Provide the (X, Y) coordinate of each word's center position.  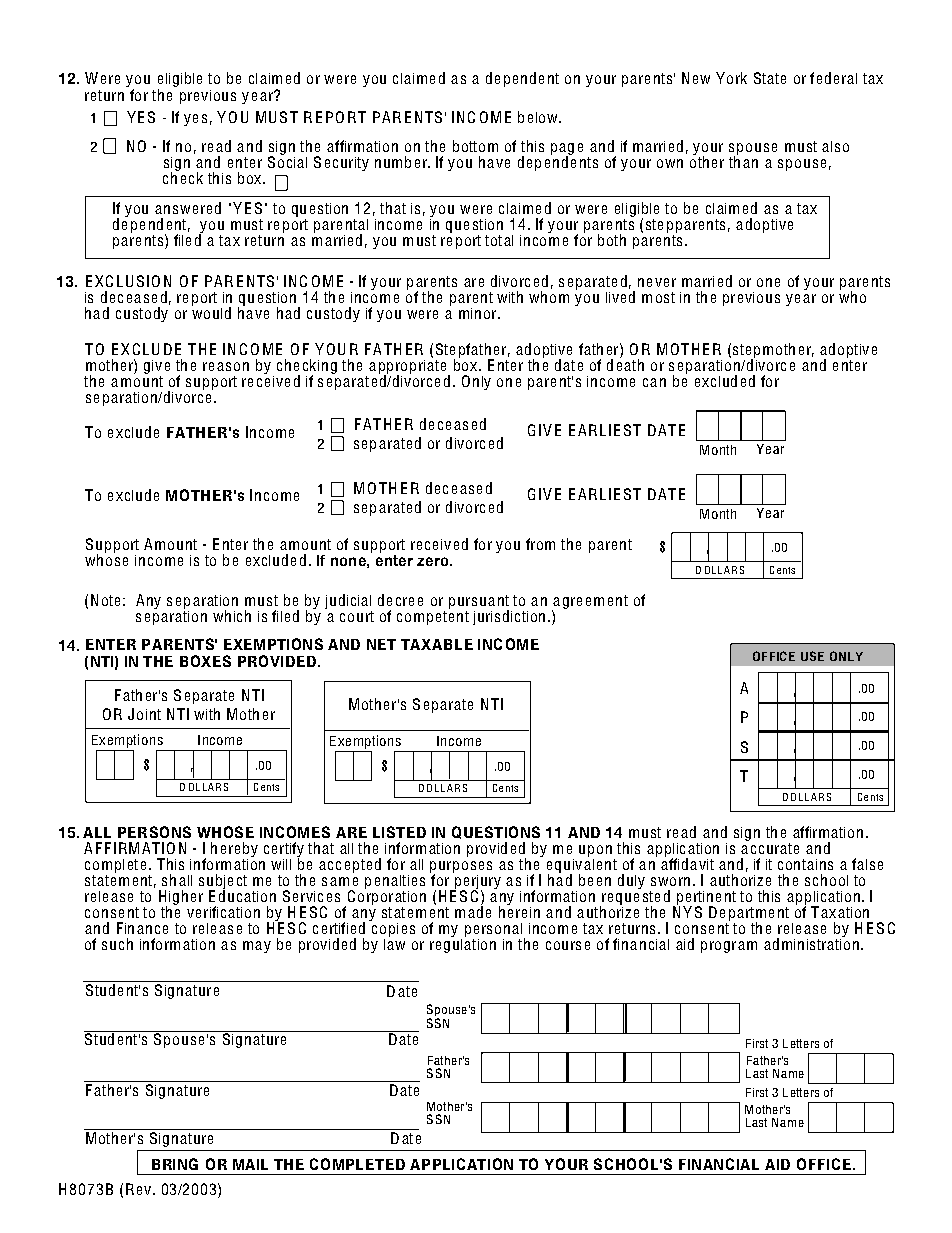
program (729, 947)
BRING (175, 1164)
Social (287, 161)
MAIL (250, 1164)
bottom (475, 146)
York (731, 78)
